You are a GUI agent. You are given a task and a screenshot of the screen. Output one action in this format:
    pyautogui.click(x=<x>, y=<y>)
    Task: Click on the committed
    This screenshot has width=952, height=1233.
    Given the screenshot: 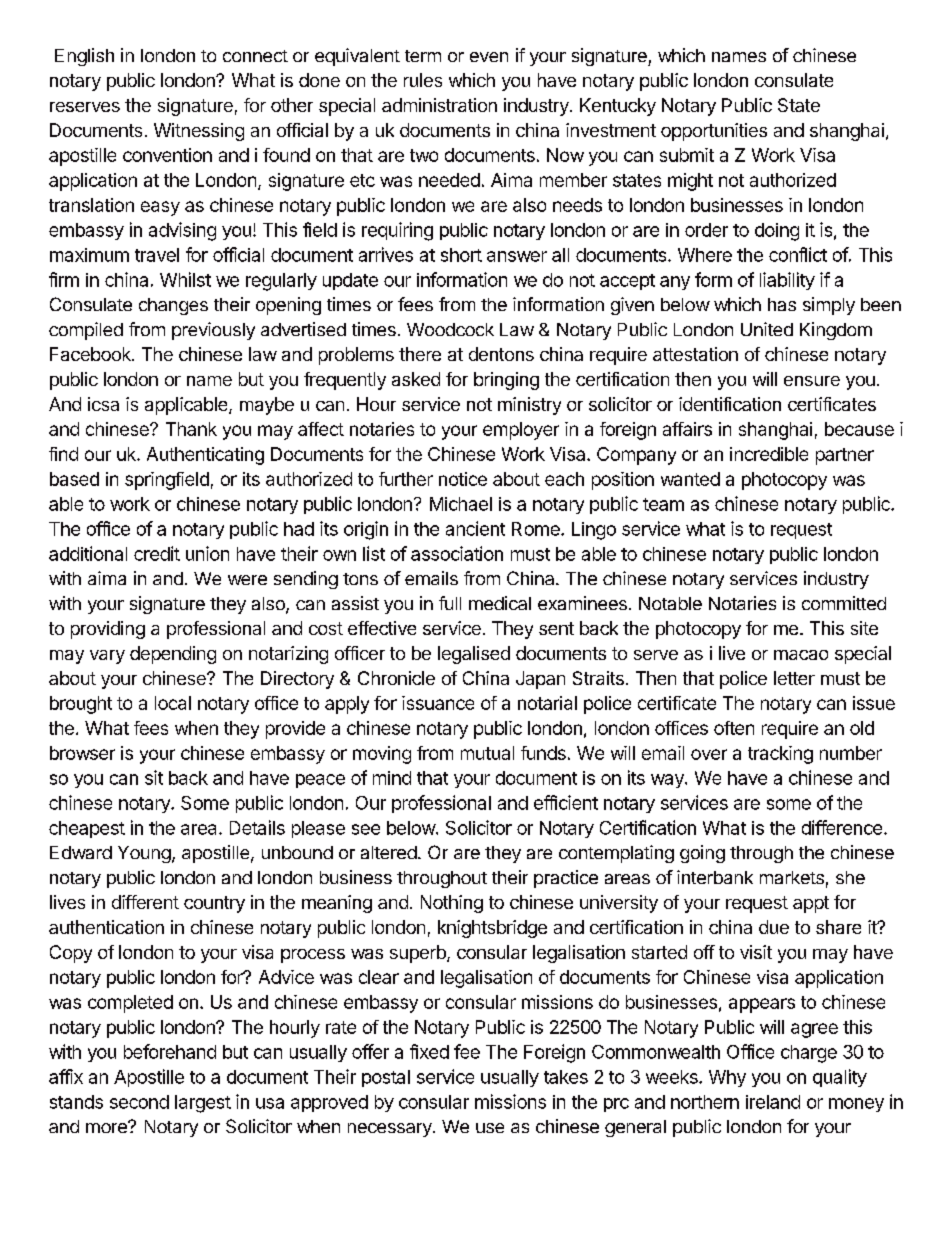 What is the action you would take?
    pyautogui.click(x=844, y=603)
